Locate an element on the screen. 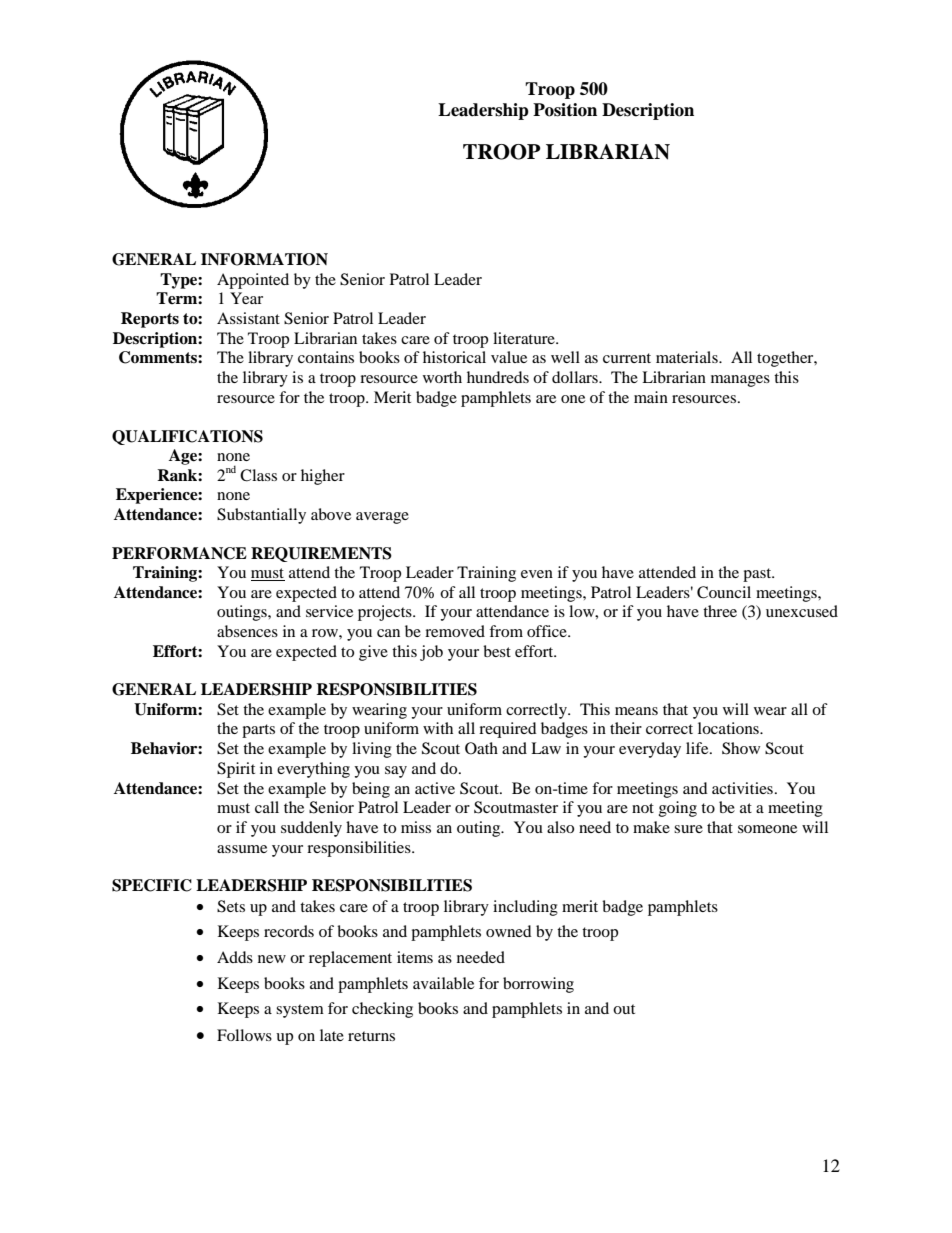 This screenshot has width=952, height=1233. Class is located at coordinates (258, 475).
